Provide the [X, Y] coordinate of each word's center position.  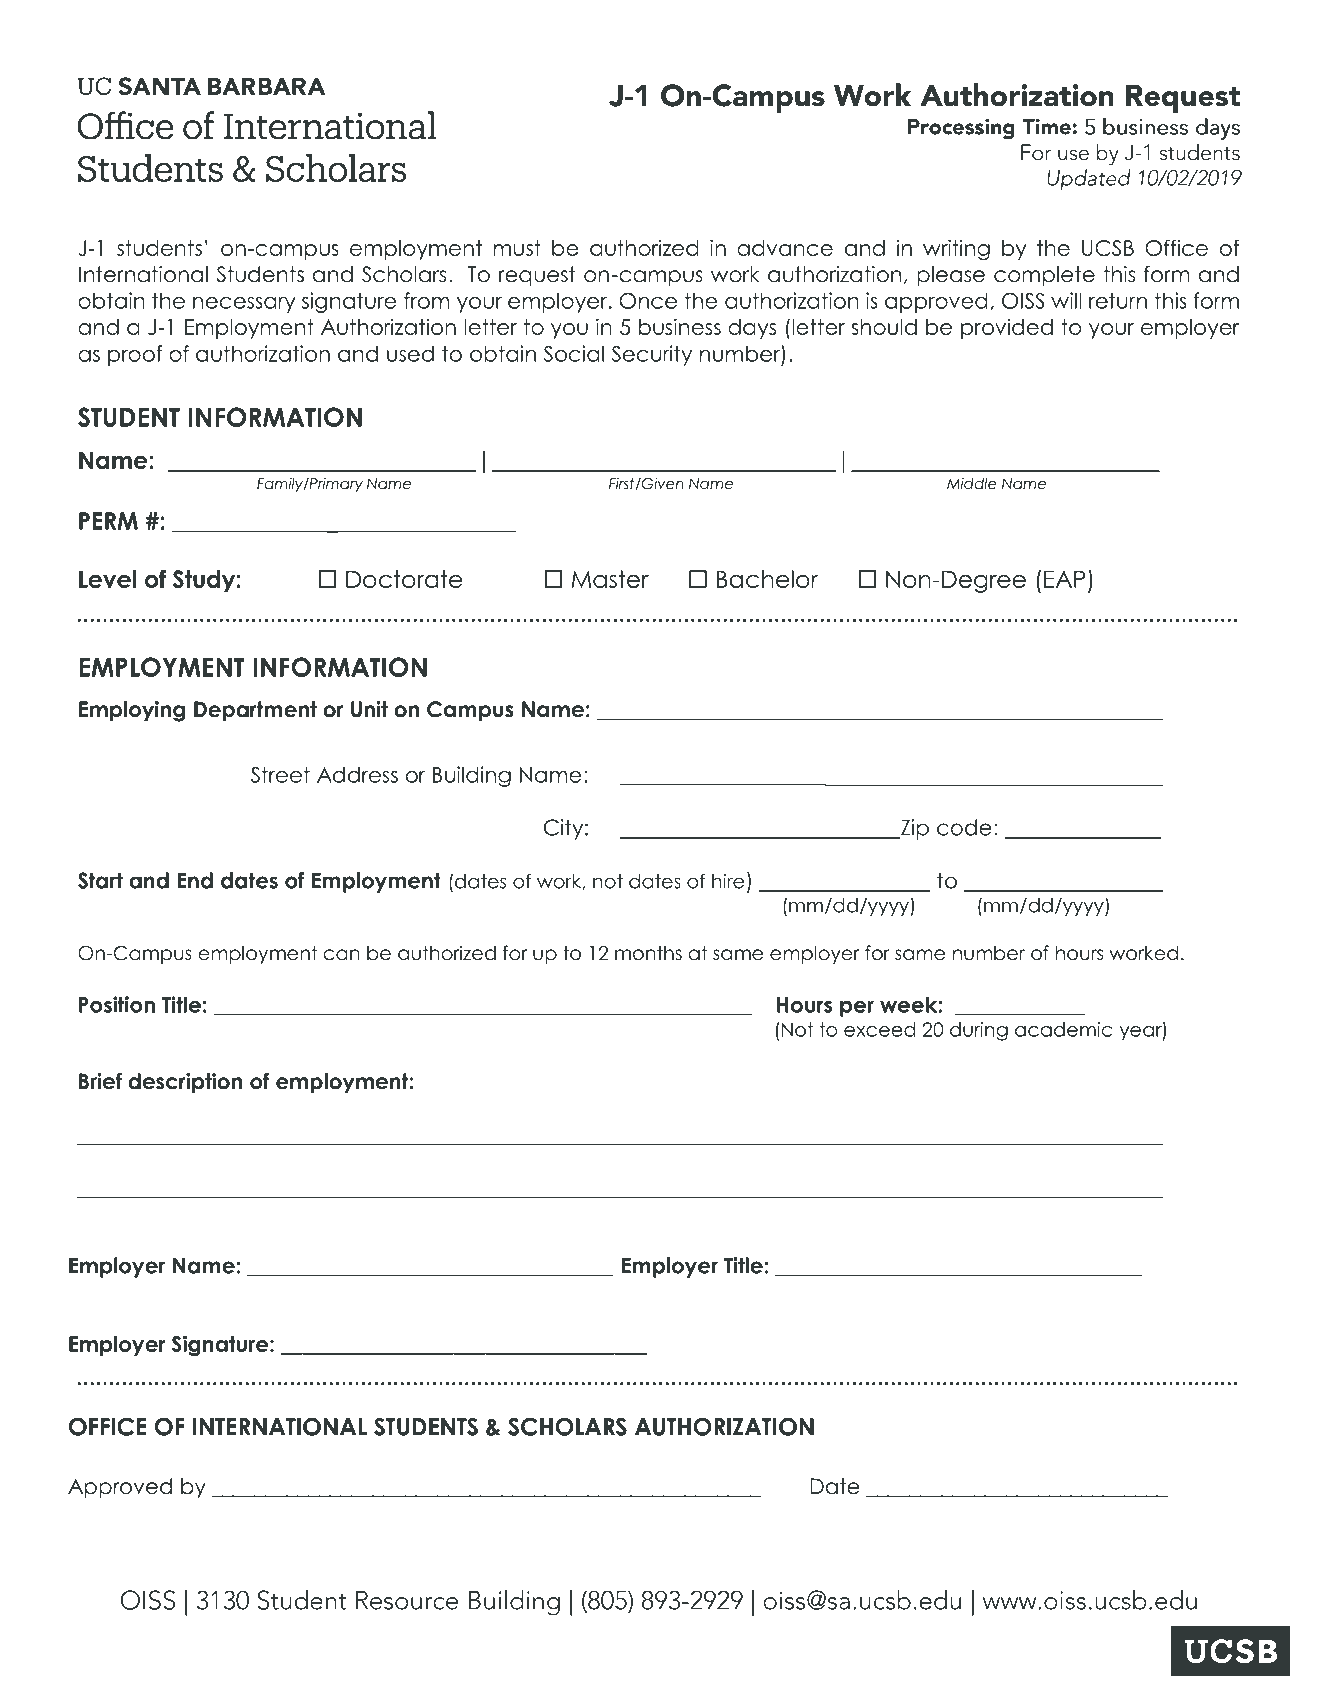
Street [280, 774]
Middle [972, 483]
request [537, 276]
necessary [244, 305]
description [185, 1083]
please [951, 276]
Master [610, 579]
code [964, 827]
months [648, 953]
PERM [108, 521]
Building [472, 776]
